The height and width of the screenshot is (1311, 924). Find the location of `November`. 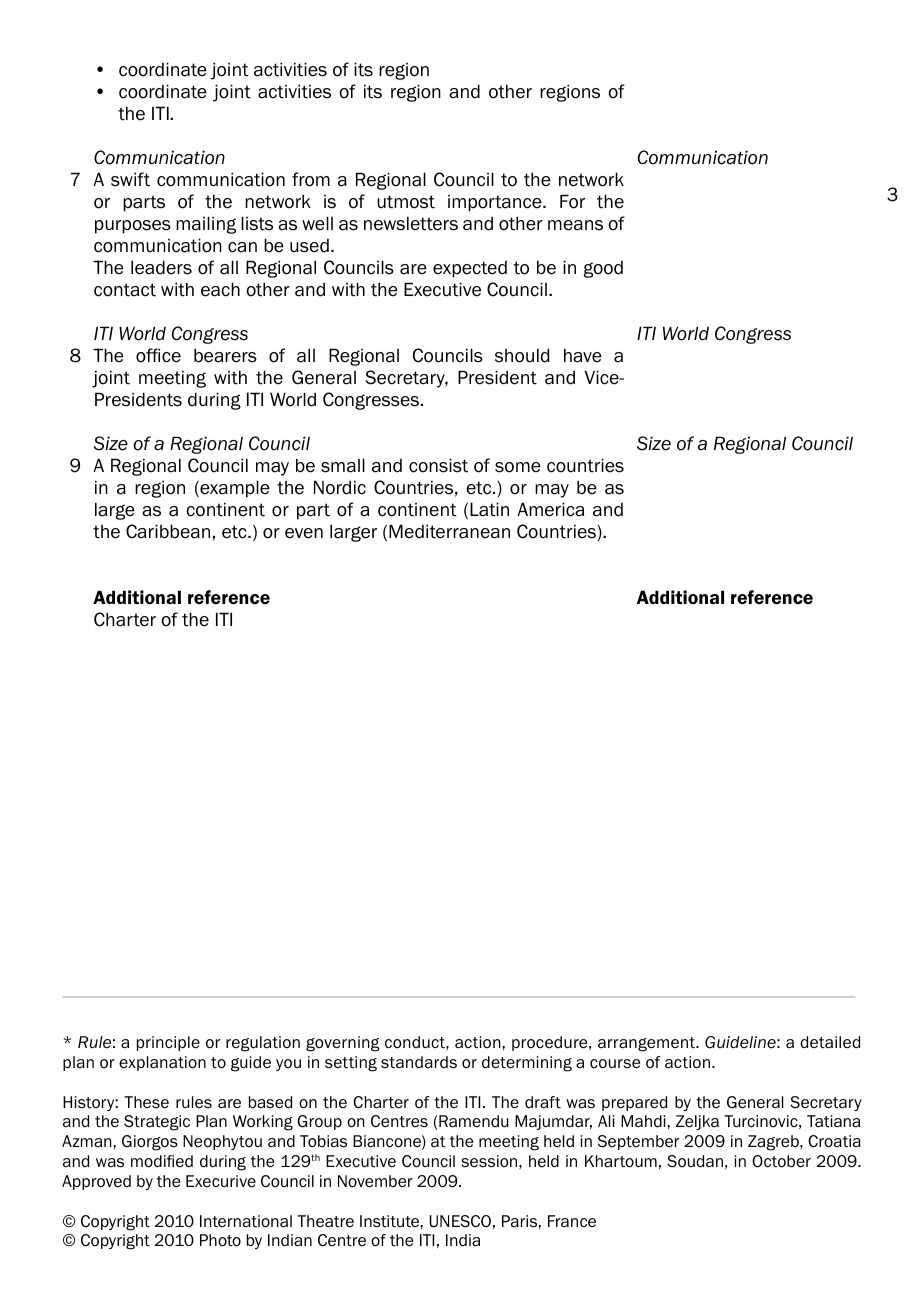

November is located at coordinates (375, 1181).
